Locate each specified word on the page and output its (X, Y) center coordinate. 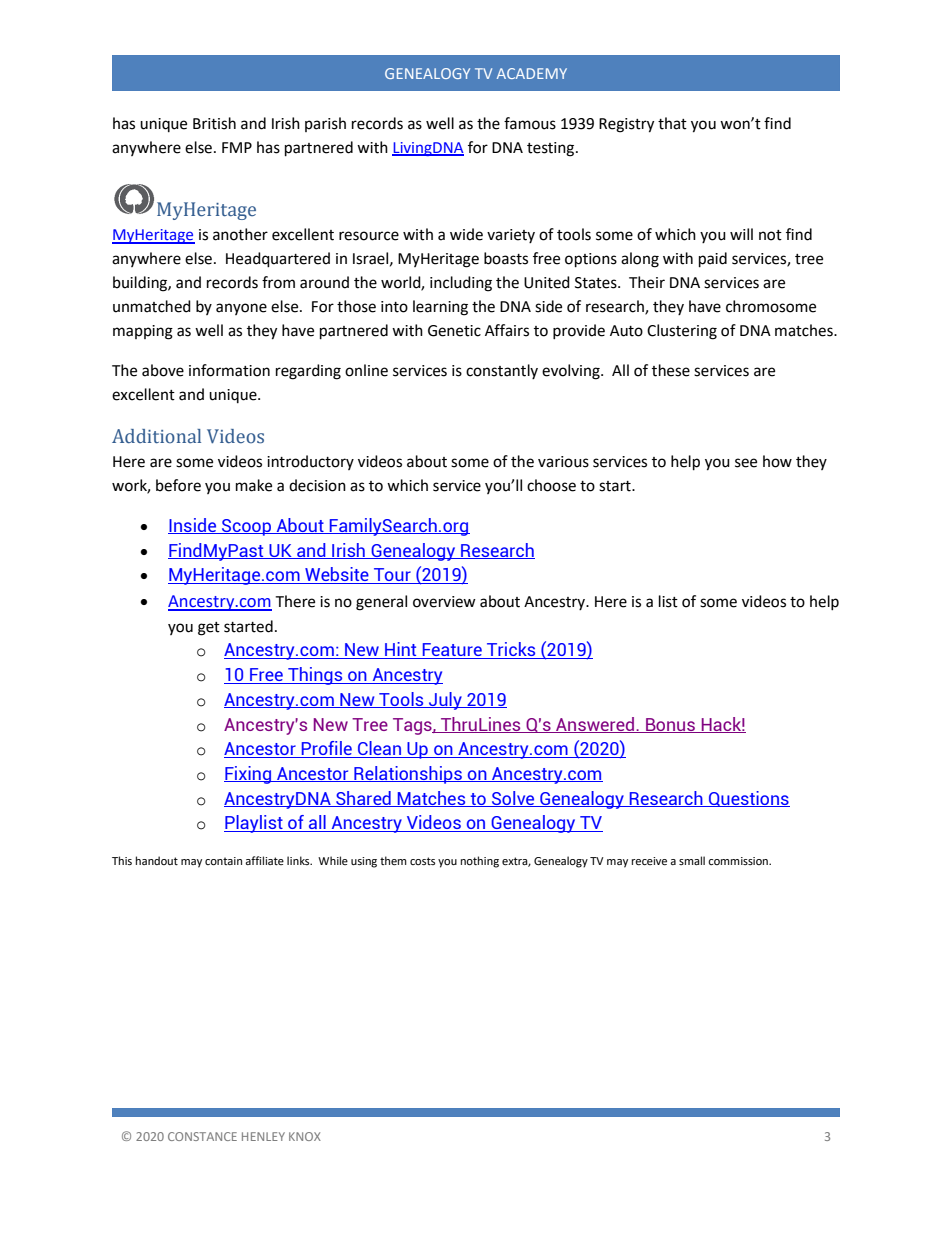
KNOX (305, 1136)
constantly (502, 371)
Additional (156, 436)
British (214, 123)
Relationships (408, 775)
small (692, 860)
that (672, 123)
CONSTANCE (202, 1136)
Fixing (248, 775)
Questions (748, 799)
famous (530, 123)
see (746, 463)
